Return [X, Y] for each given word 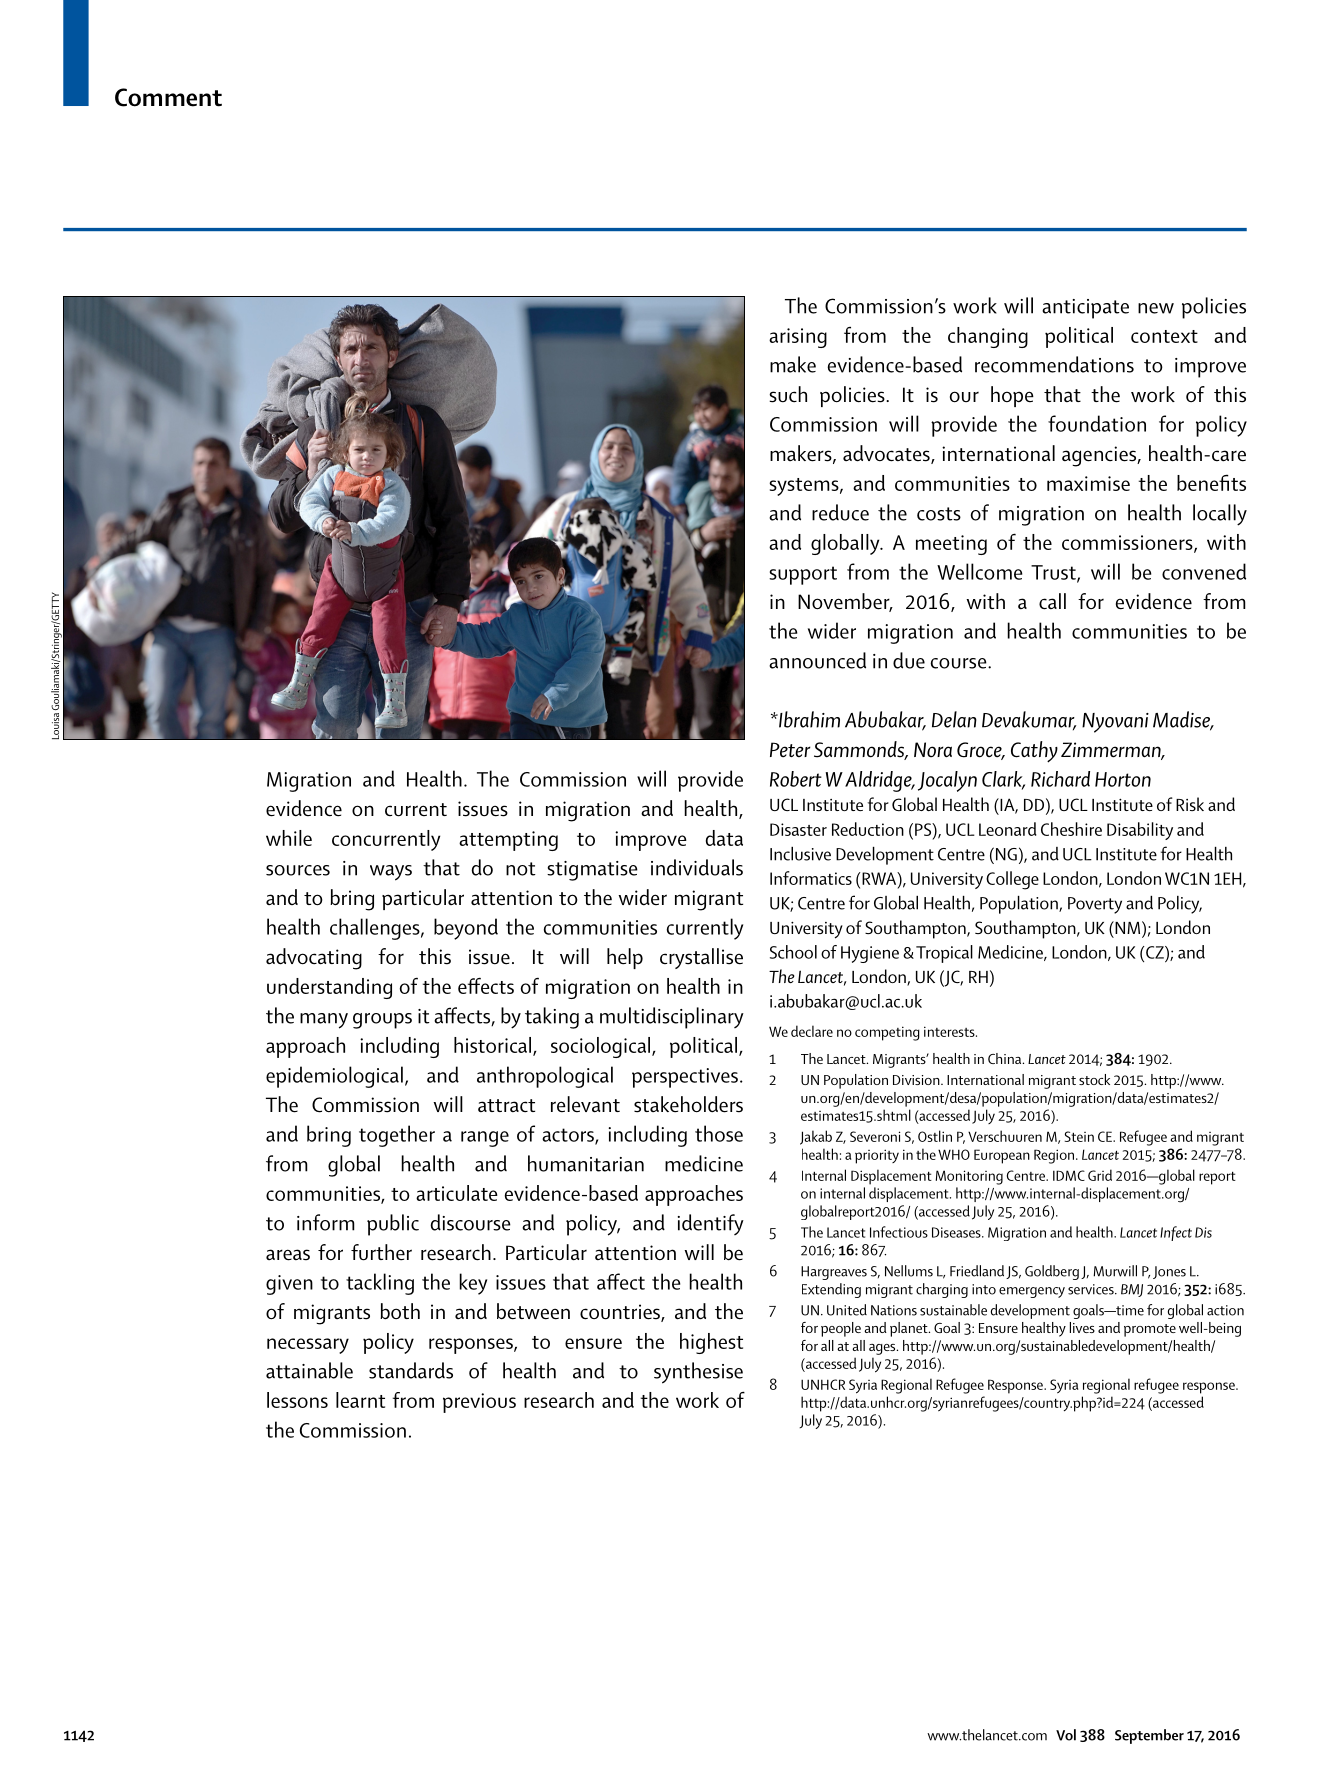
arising [798, 338]
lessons [297, 1400]
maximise [1088, 483]
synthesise [698, 1373]
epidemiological [334, 1077]
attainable [309, 1370]
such [788, 394]
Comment [168, 97]
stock [1094, 1079]
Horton [1123, 779]
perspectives [685, 1078]
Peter [790, 749]
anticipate [1085, 309]
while [289, 838]
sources [298, 870]
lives [1082, 1327]
